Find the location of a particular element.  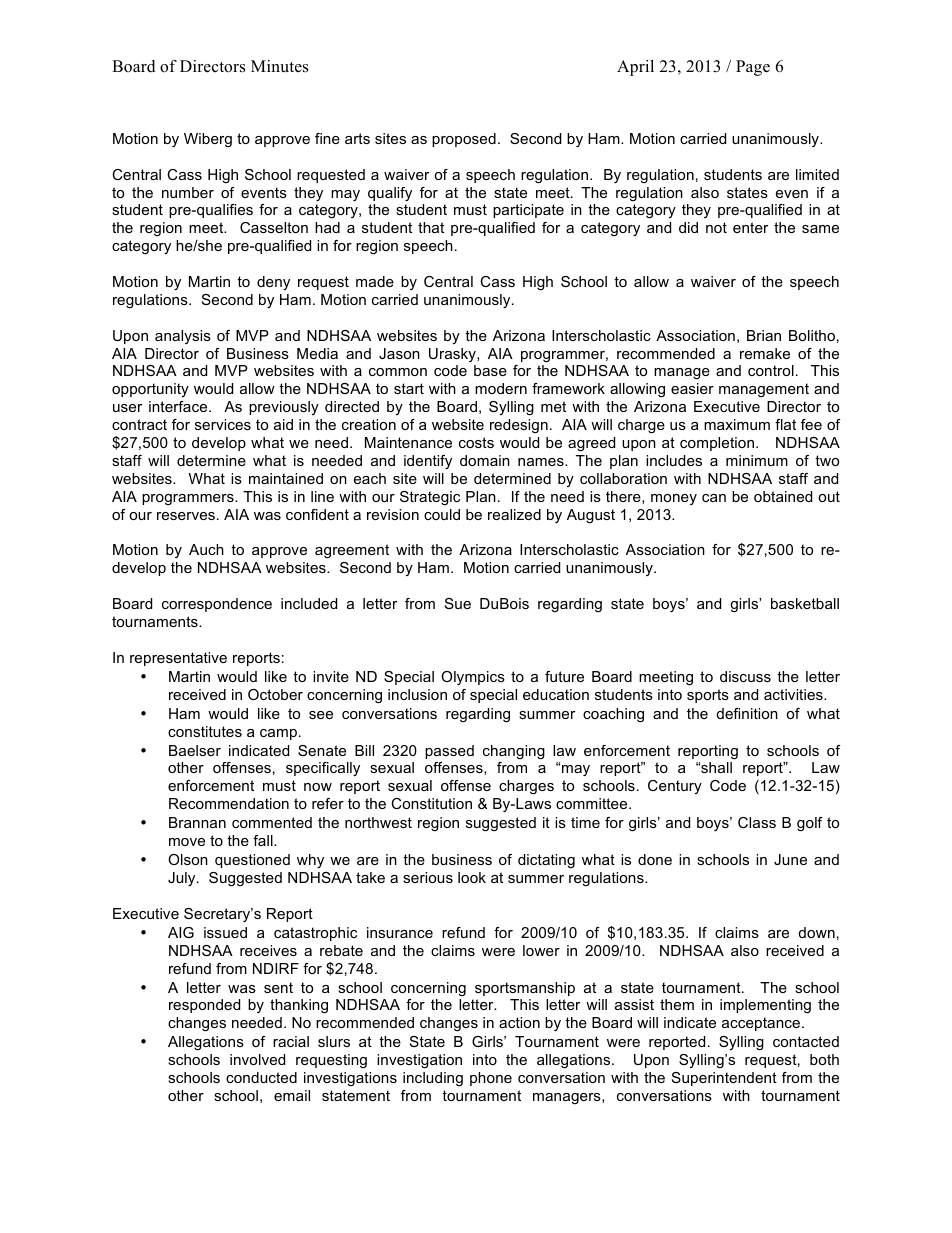

maximum is located at coordinates (737, 424).
